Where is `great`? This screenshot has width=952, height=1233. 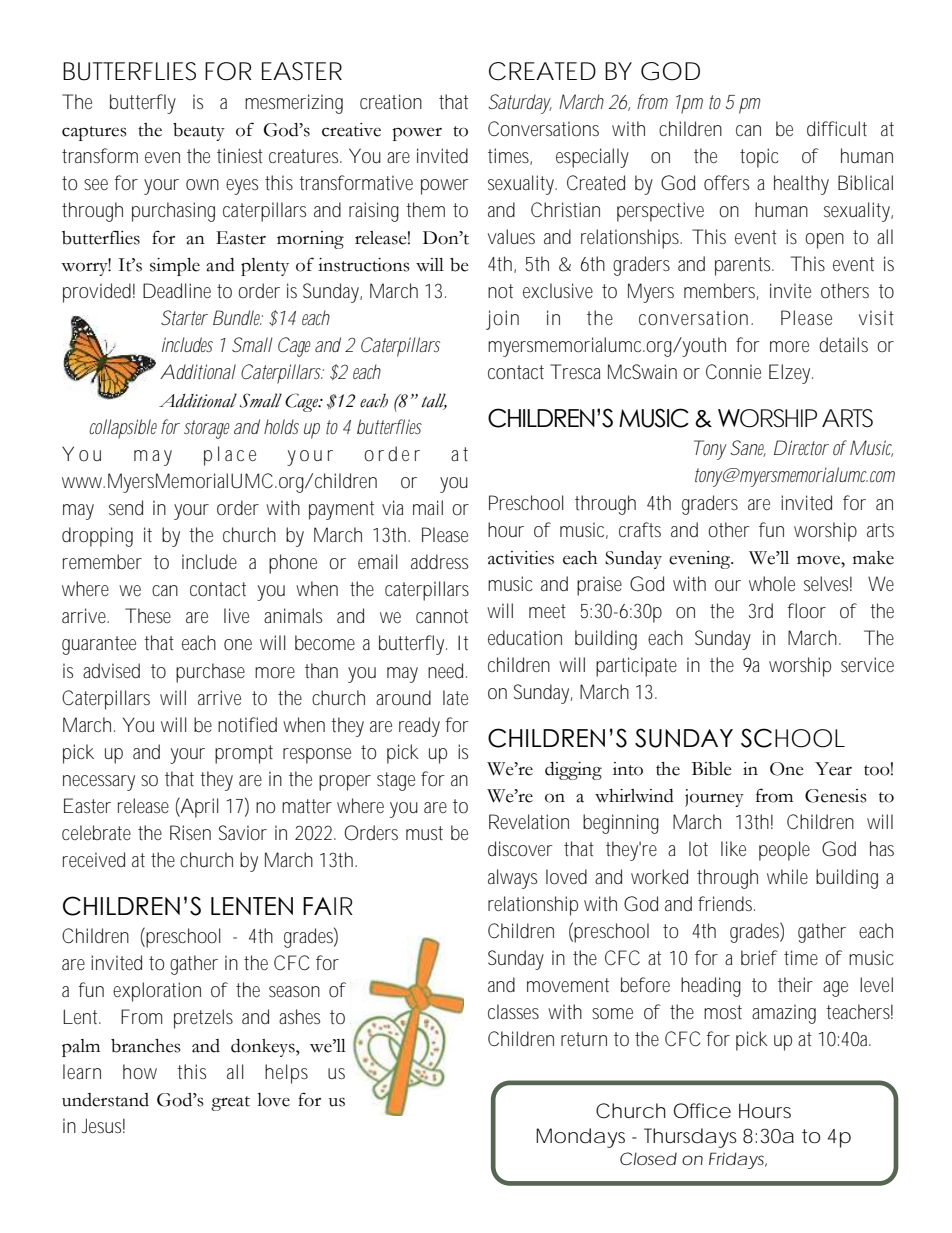 great is located at coordinates (230, 1103).
